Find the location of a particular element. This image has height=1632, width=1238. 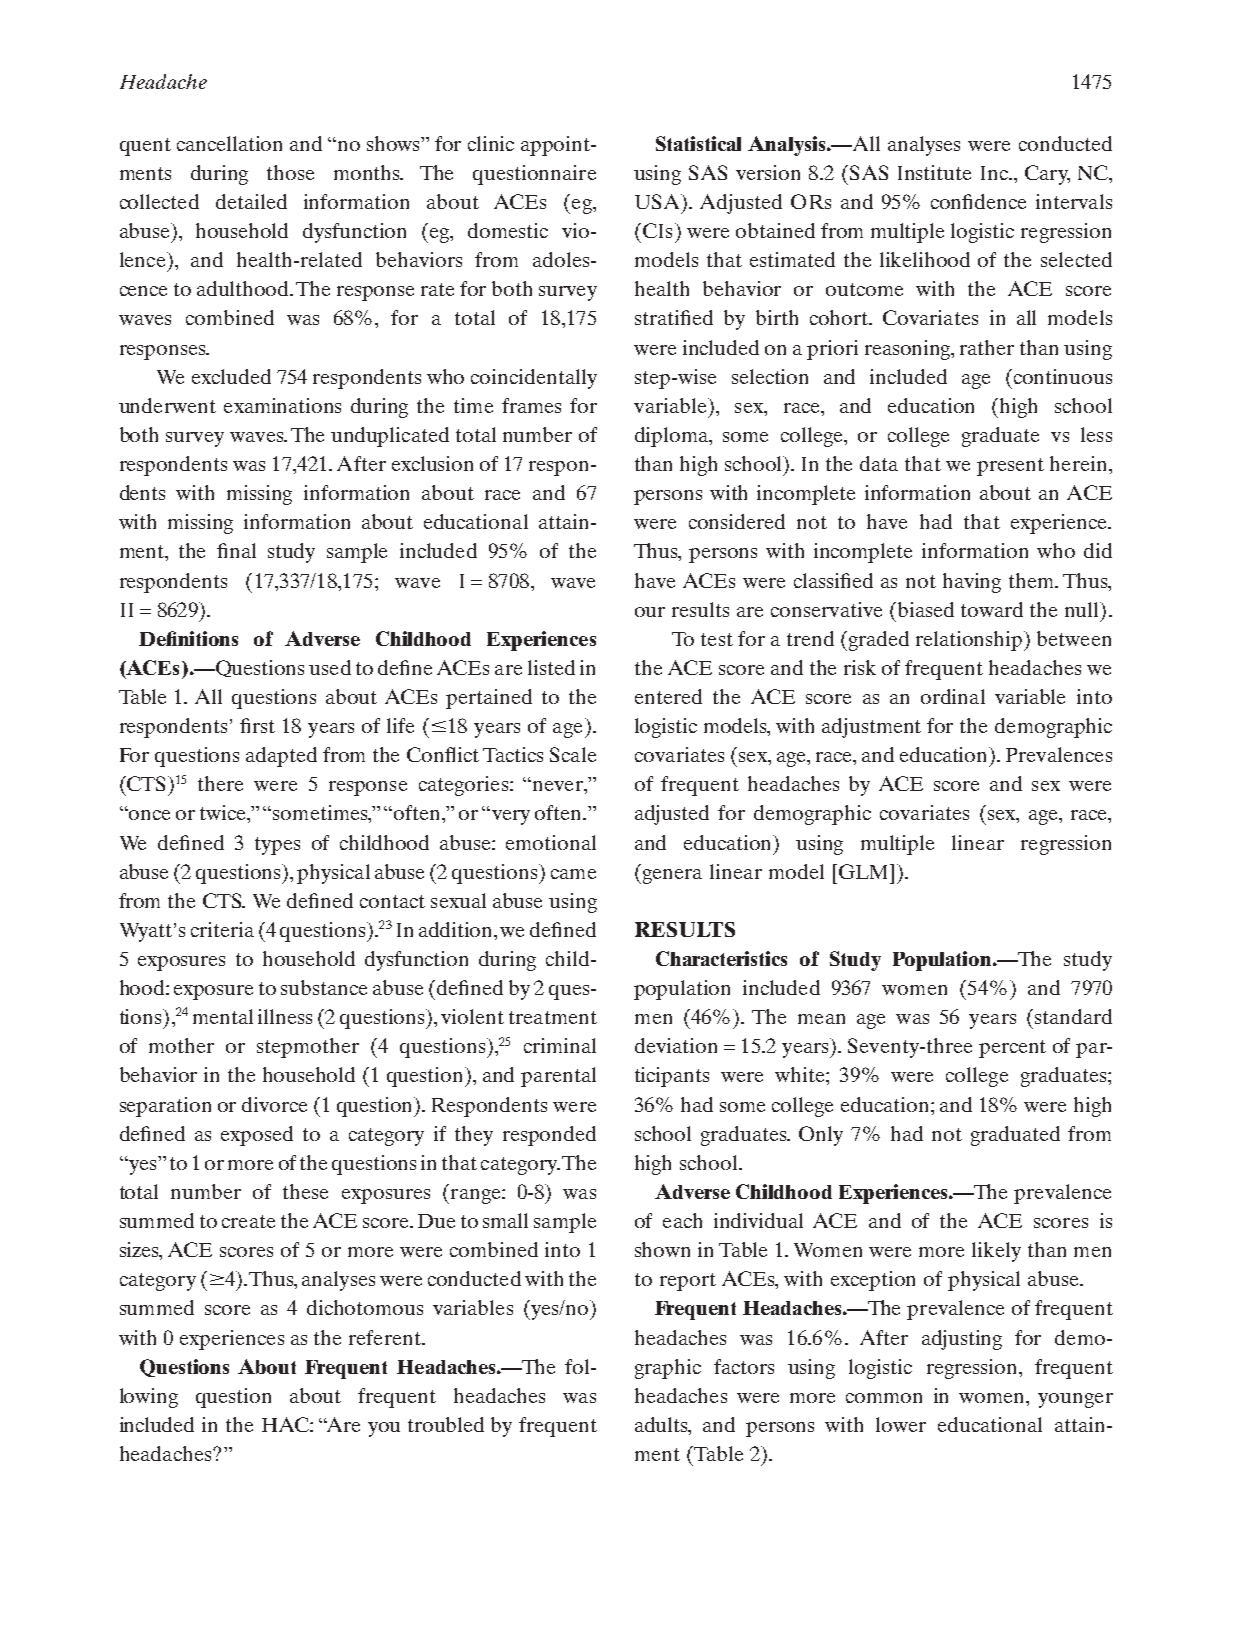

there is located at coordinates (220, 783).
